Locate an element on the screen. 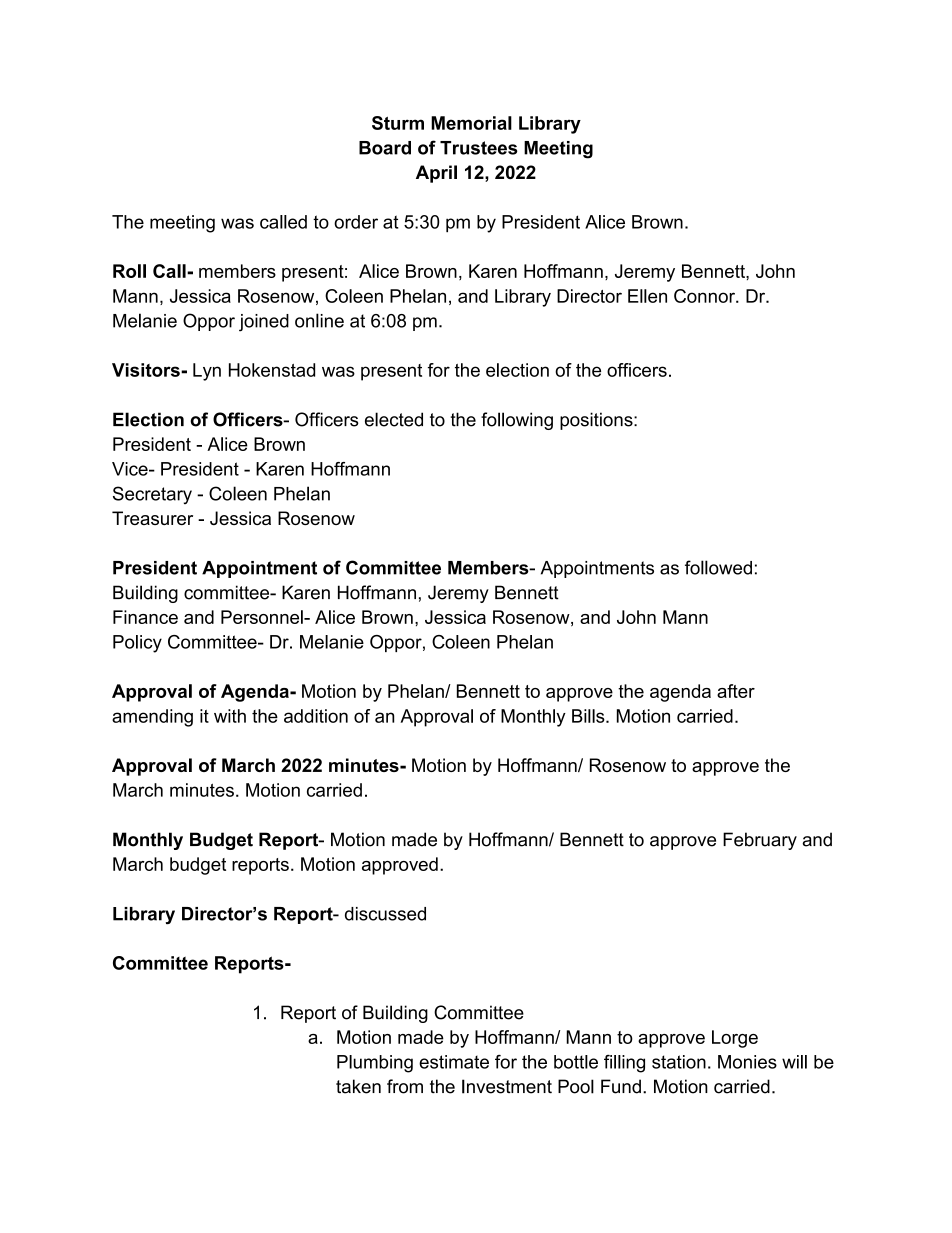  followed is located at coordinates (718, 567).
